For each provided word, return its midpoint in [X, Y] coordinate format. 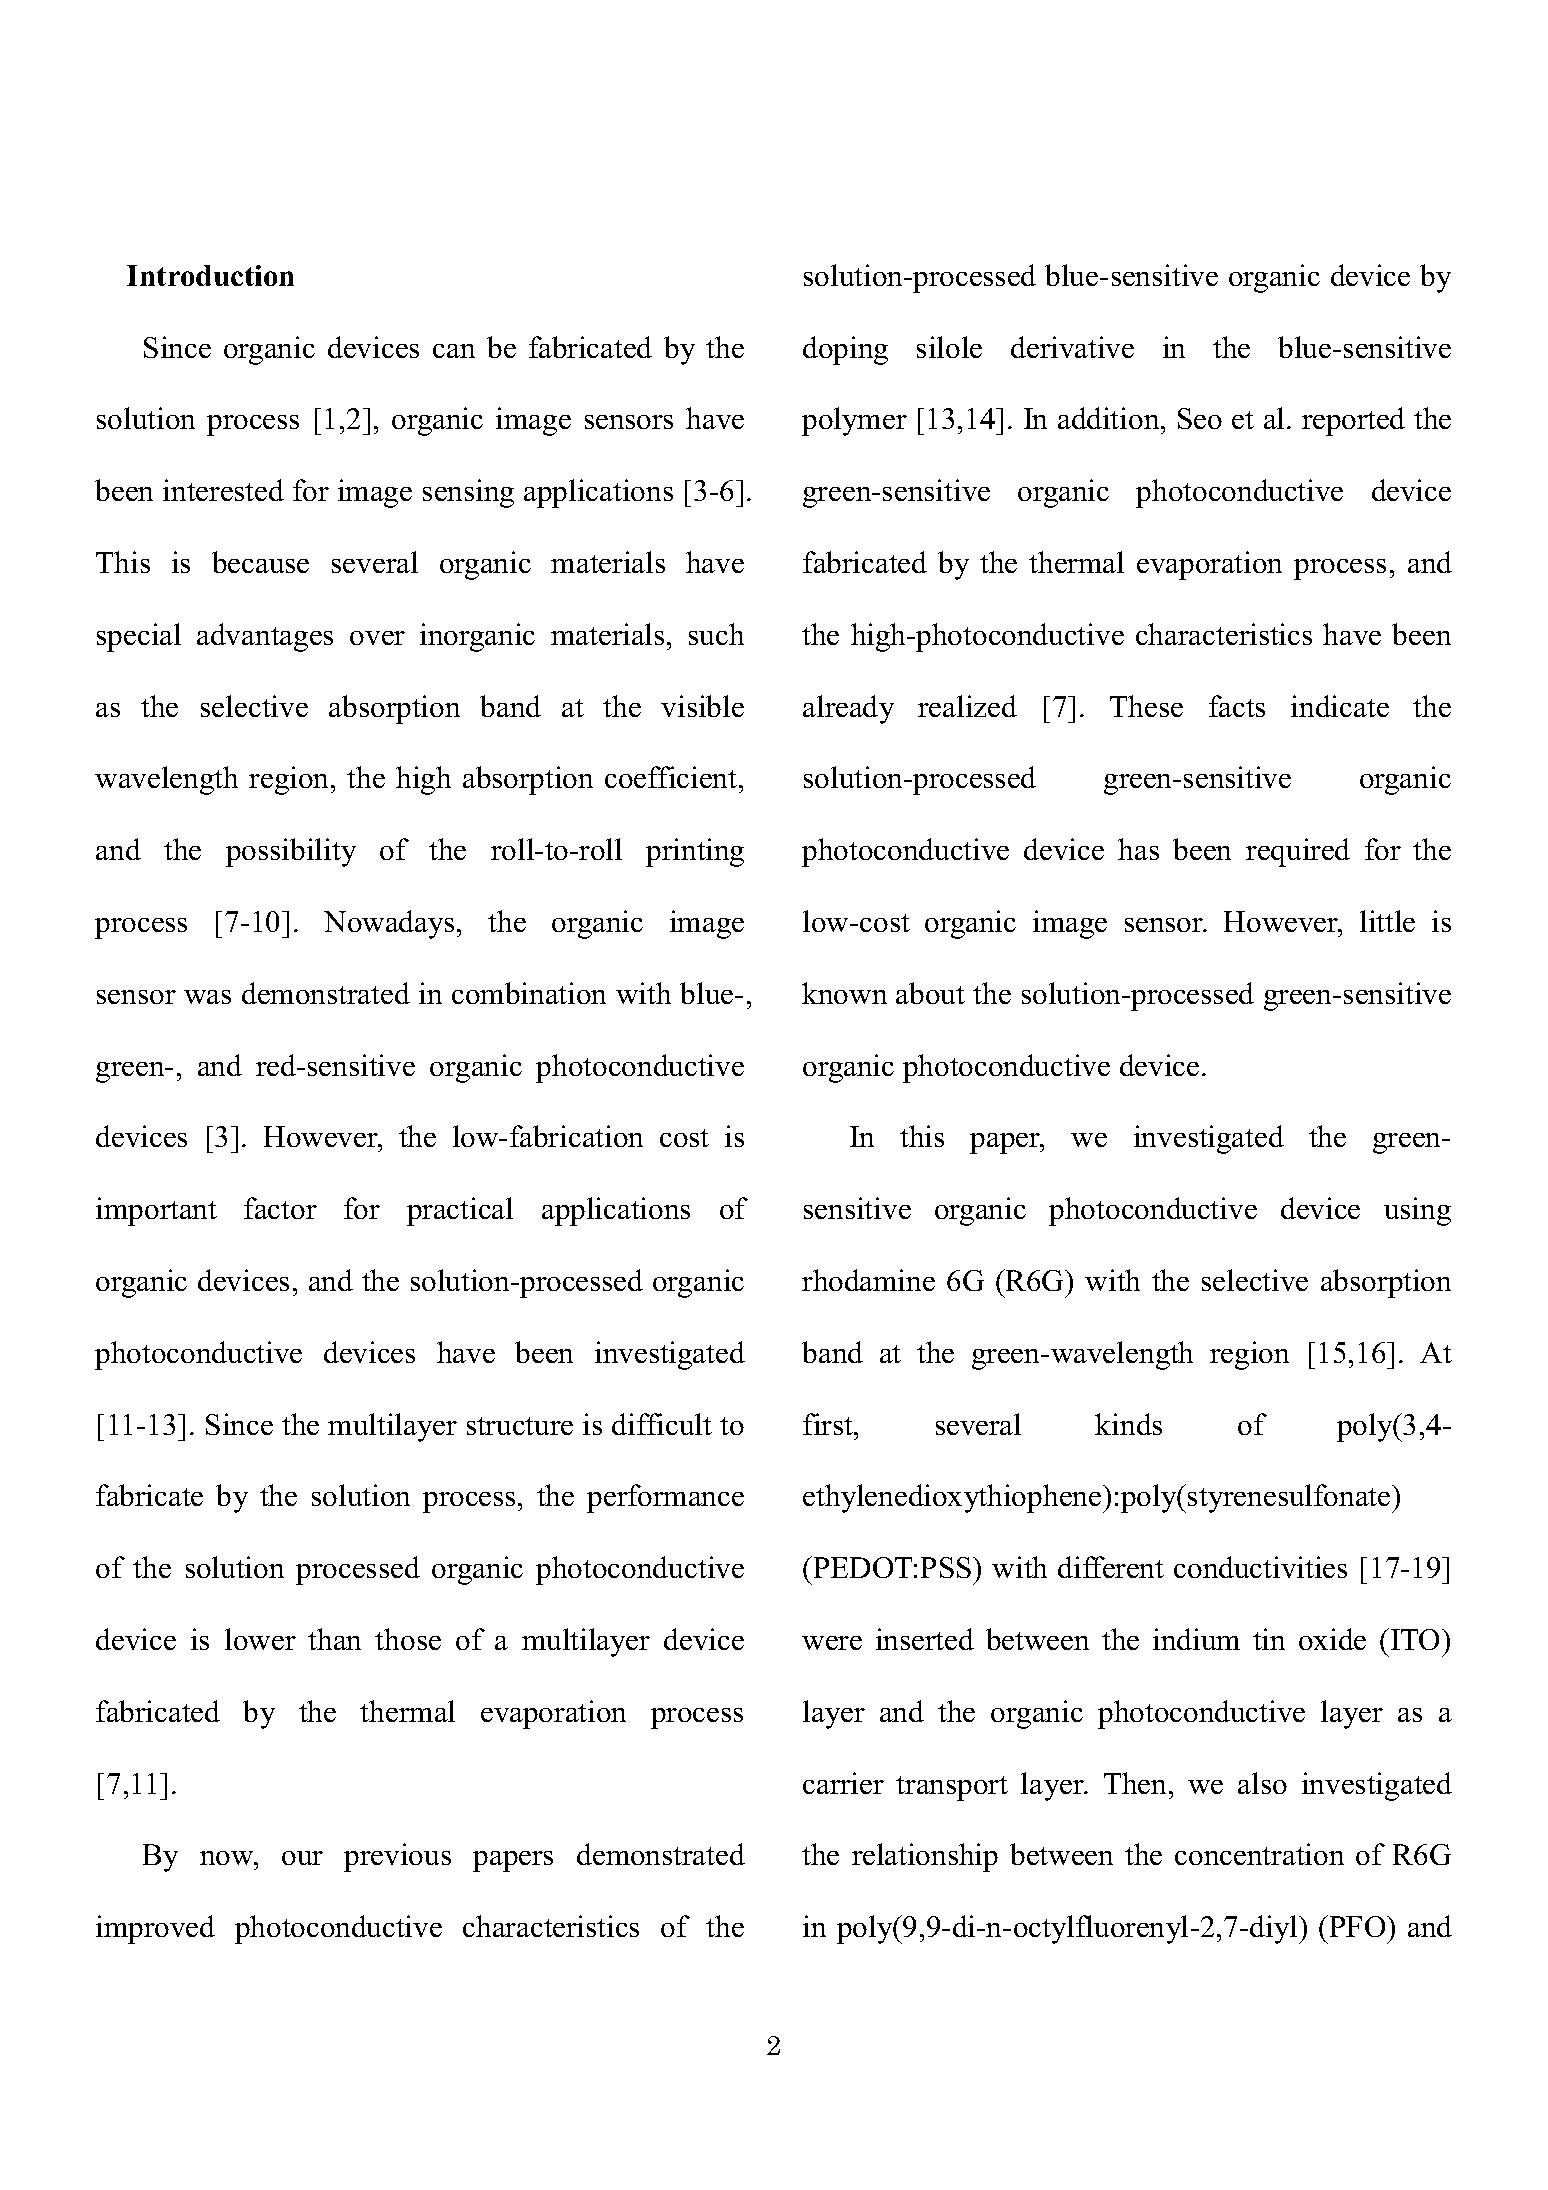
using [1417, 1211]
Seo [1200, 418]
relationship [925, 1857]
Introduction [210, 275]
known [844, 993]
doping [845, 350]
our [302, 1858]
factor [280, 1208]
